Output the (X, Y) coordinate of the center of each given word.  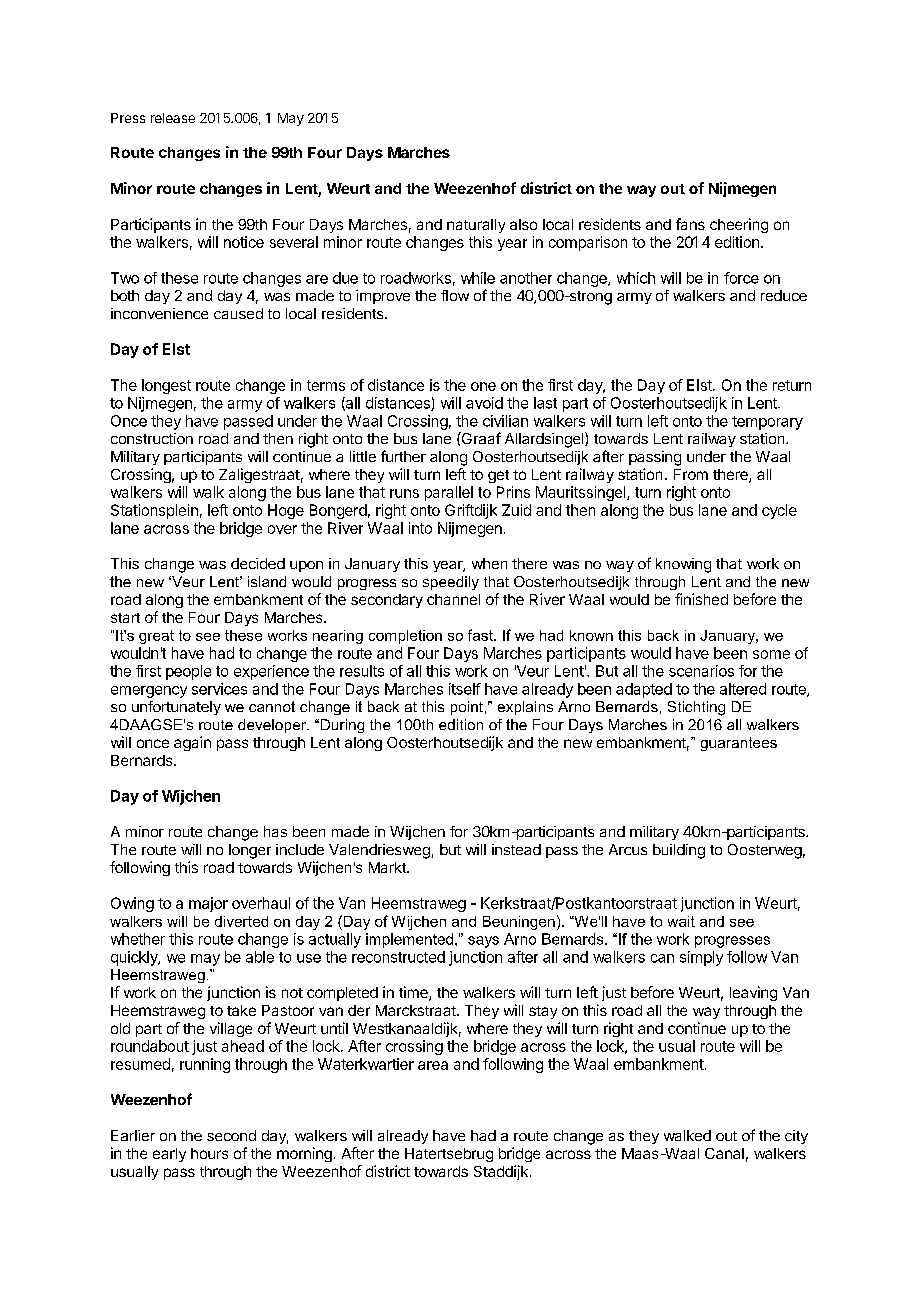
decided (258, 563)
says (483, 942)
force (741, 278)
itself (465, 689)
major (208, 904)
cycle (779, 511)
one (483, 386)
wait (681, 921)
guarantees (739, 744)
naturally (476, 226)
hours (209, 1153)
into (420, 528)
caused (238, 313)
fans (690, 224)
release (173, 118)
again (192, 743)
